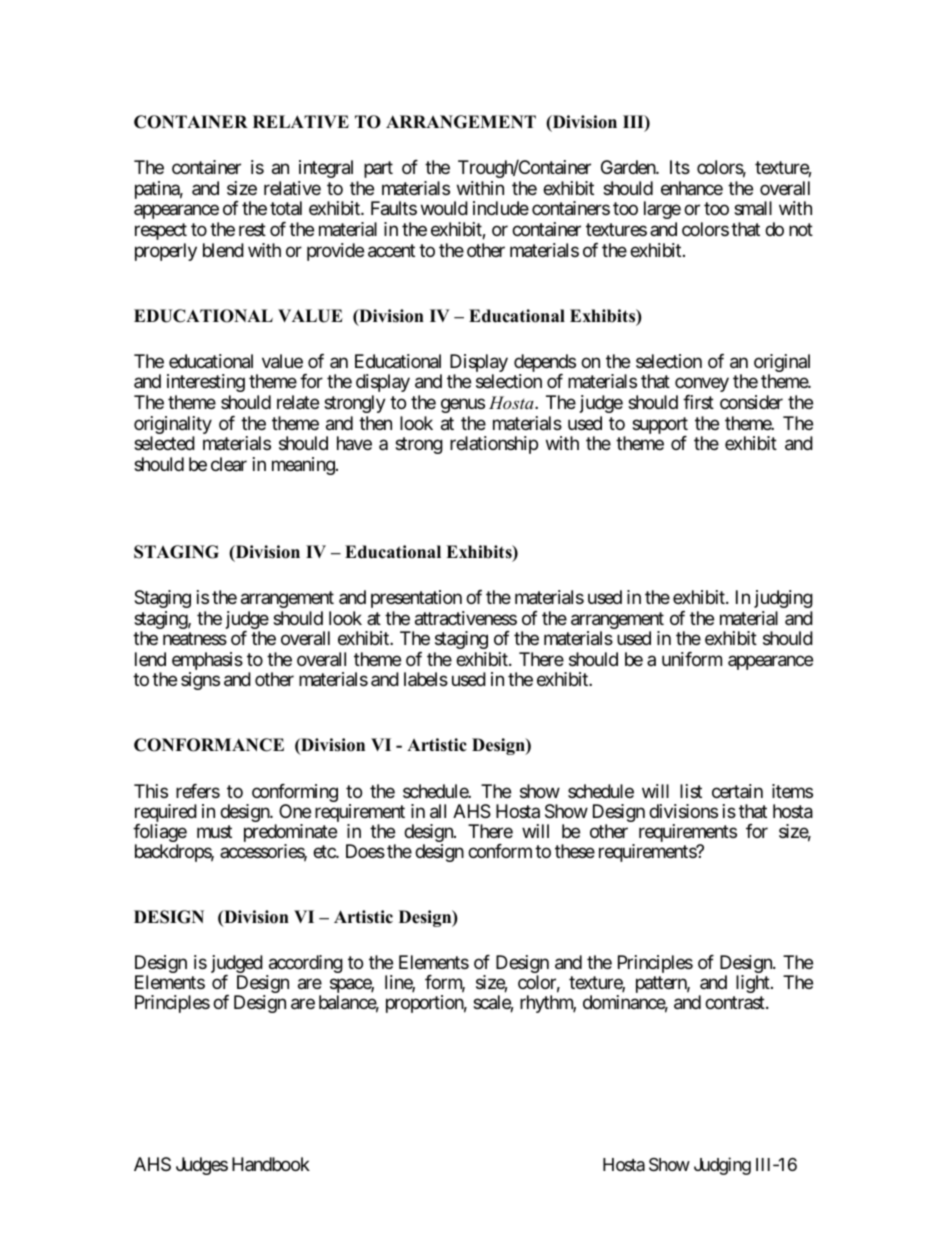 This page has width=952, height=1233. I want to click on must, so click(214, 831).
